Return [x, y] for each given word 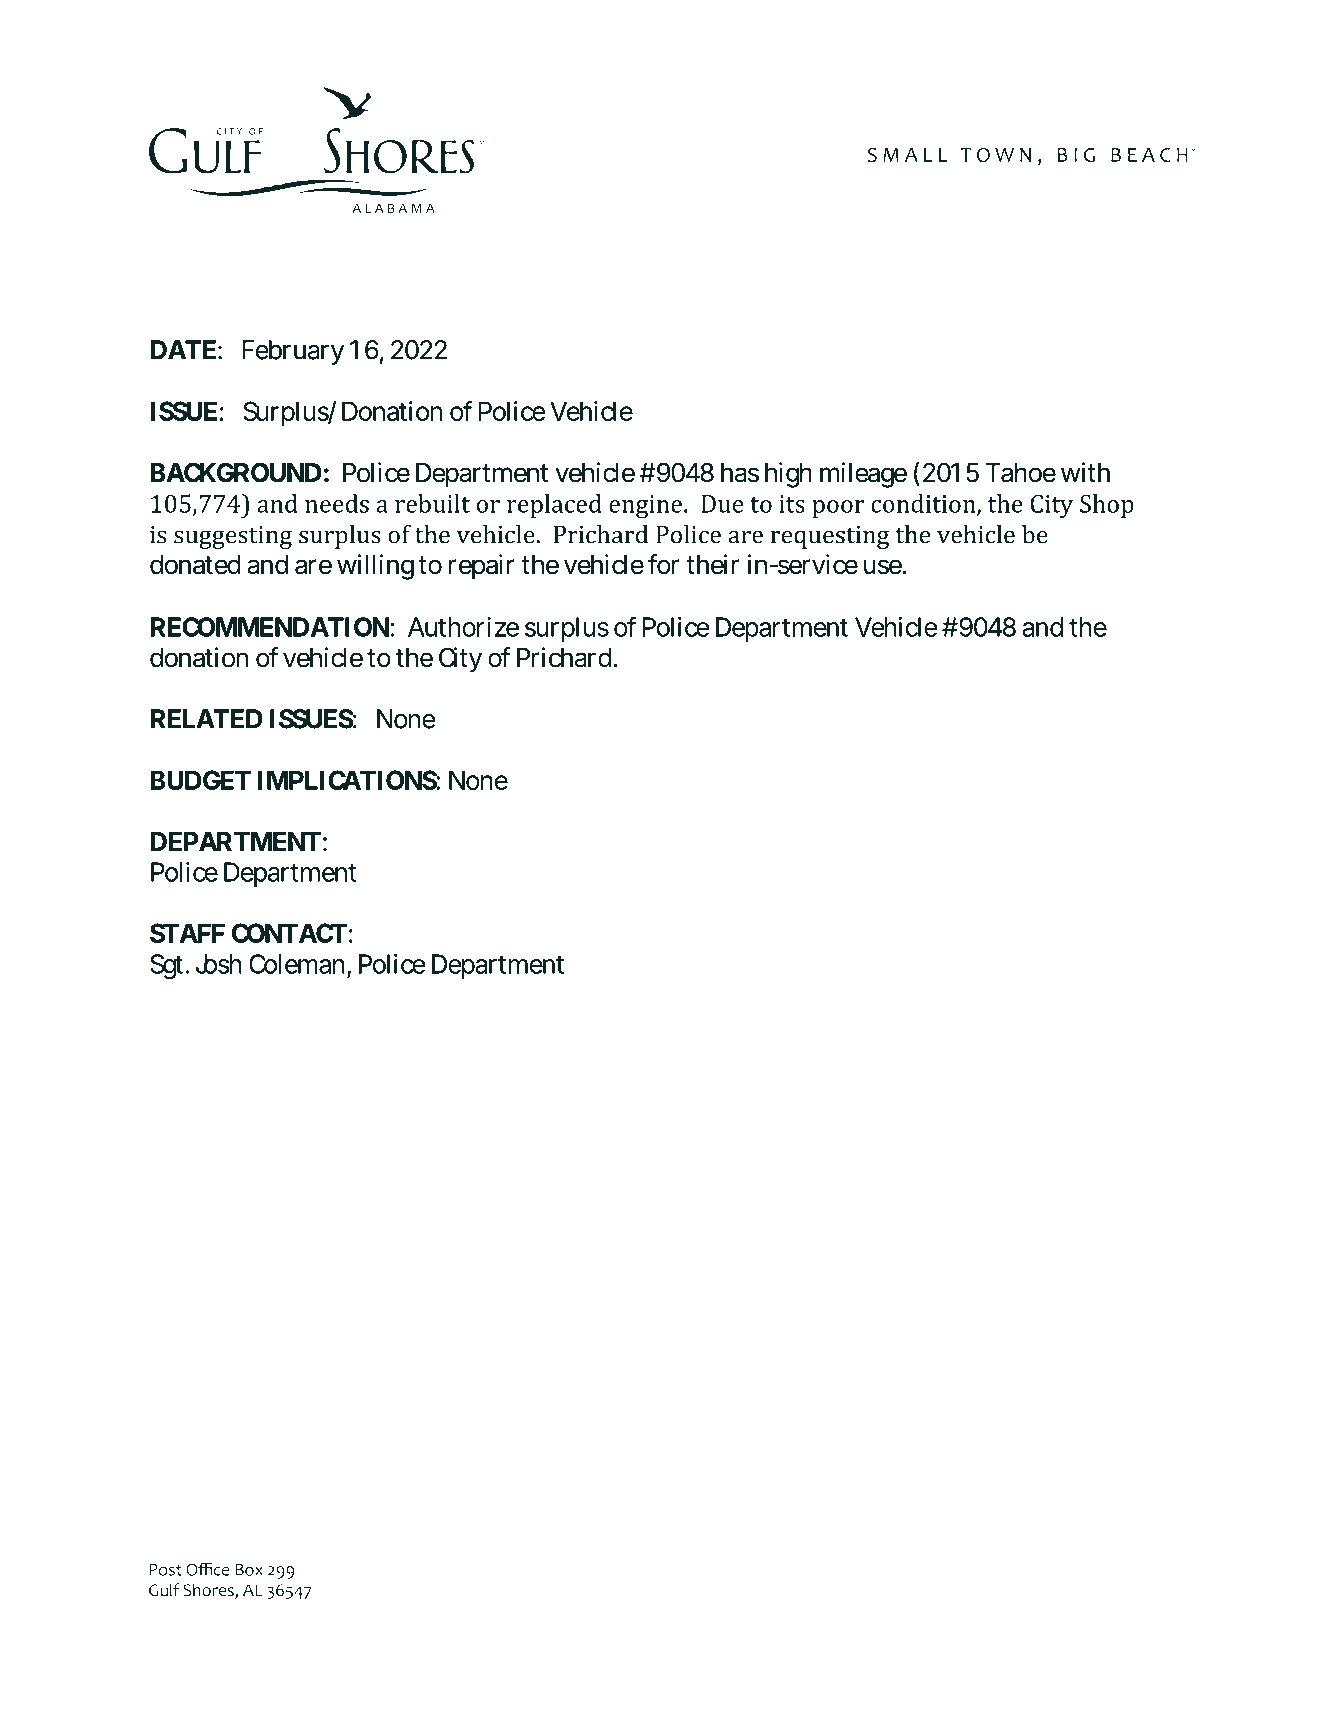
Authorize [463, 627]
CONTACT [289, 933]
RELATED [206, 719]
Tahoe [1021, 473]
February [293, 352]
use [883, 567]
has [740, 473]
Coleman [298, 965]
